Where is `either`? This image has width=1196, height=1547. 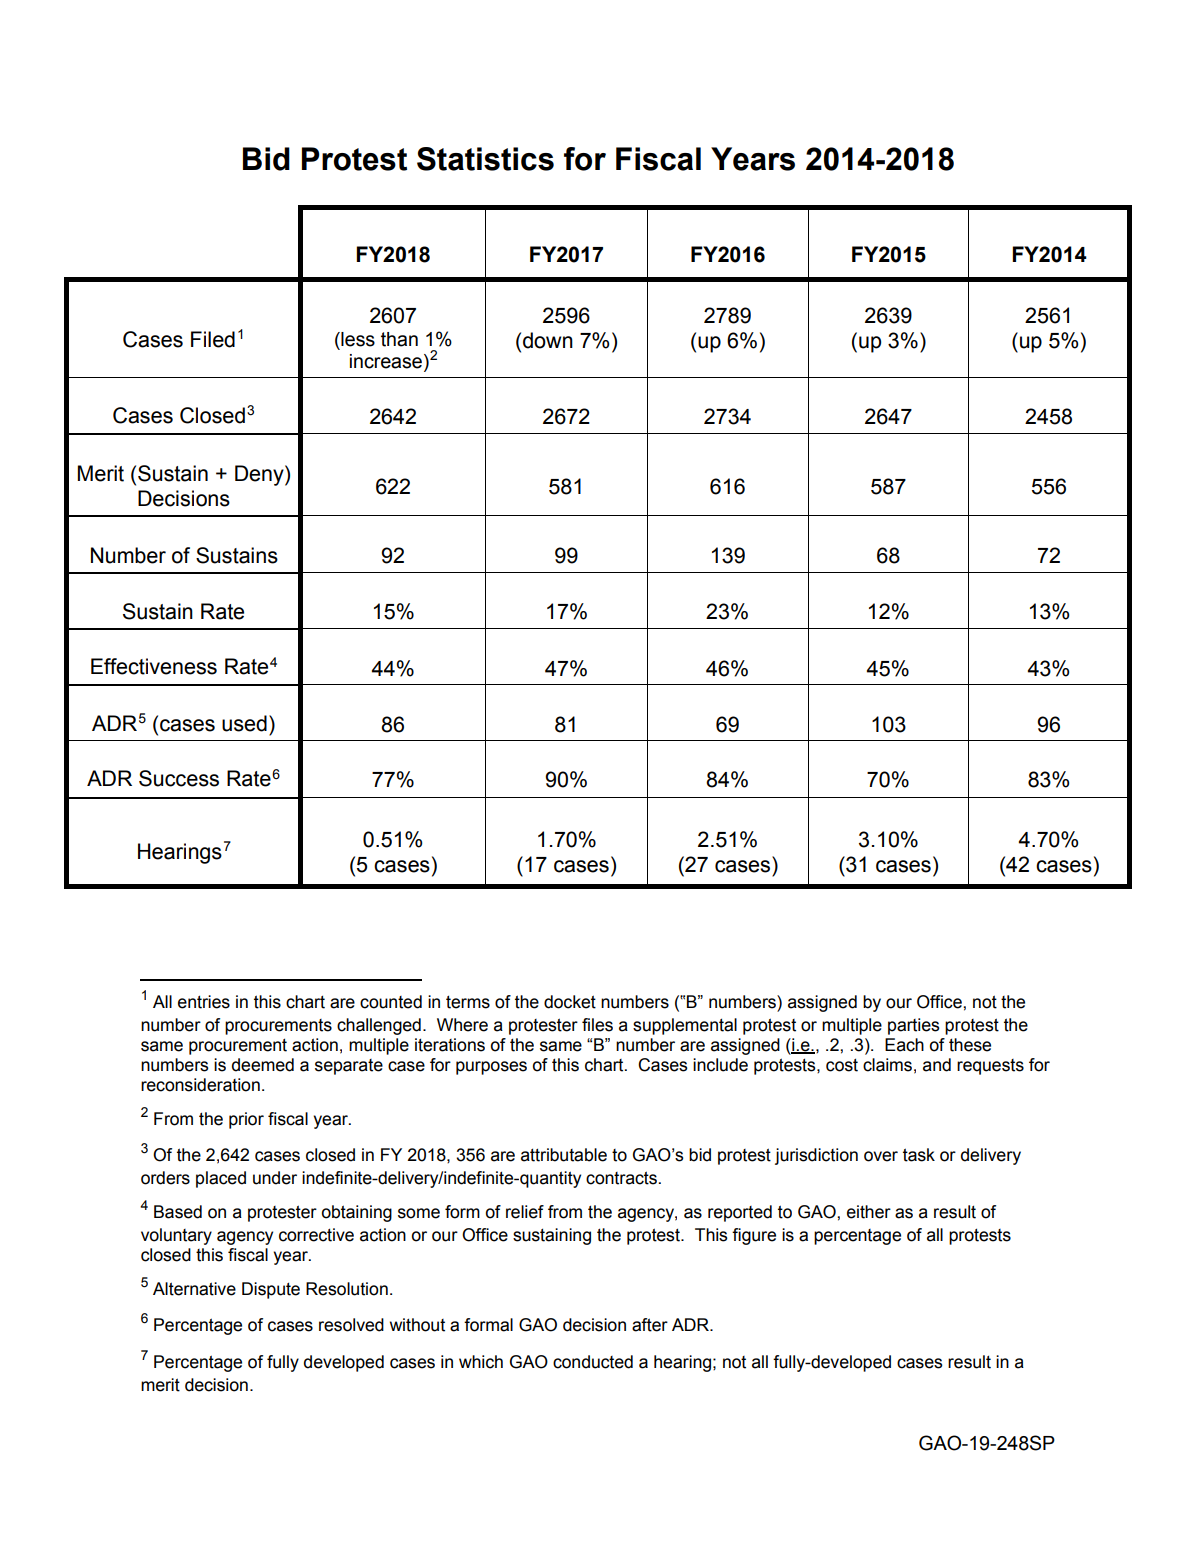
either is located at coordinates (869, 1212).
